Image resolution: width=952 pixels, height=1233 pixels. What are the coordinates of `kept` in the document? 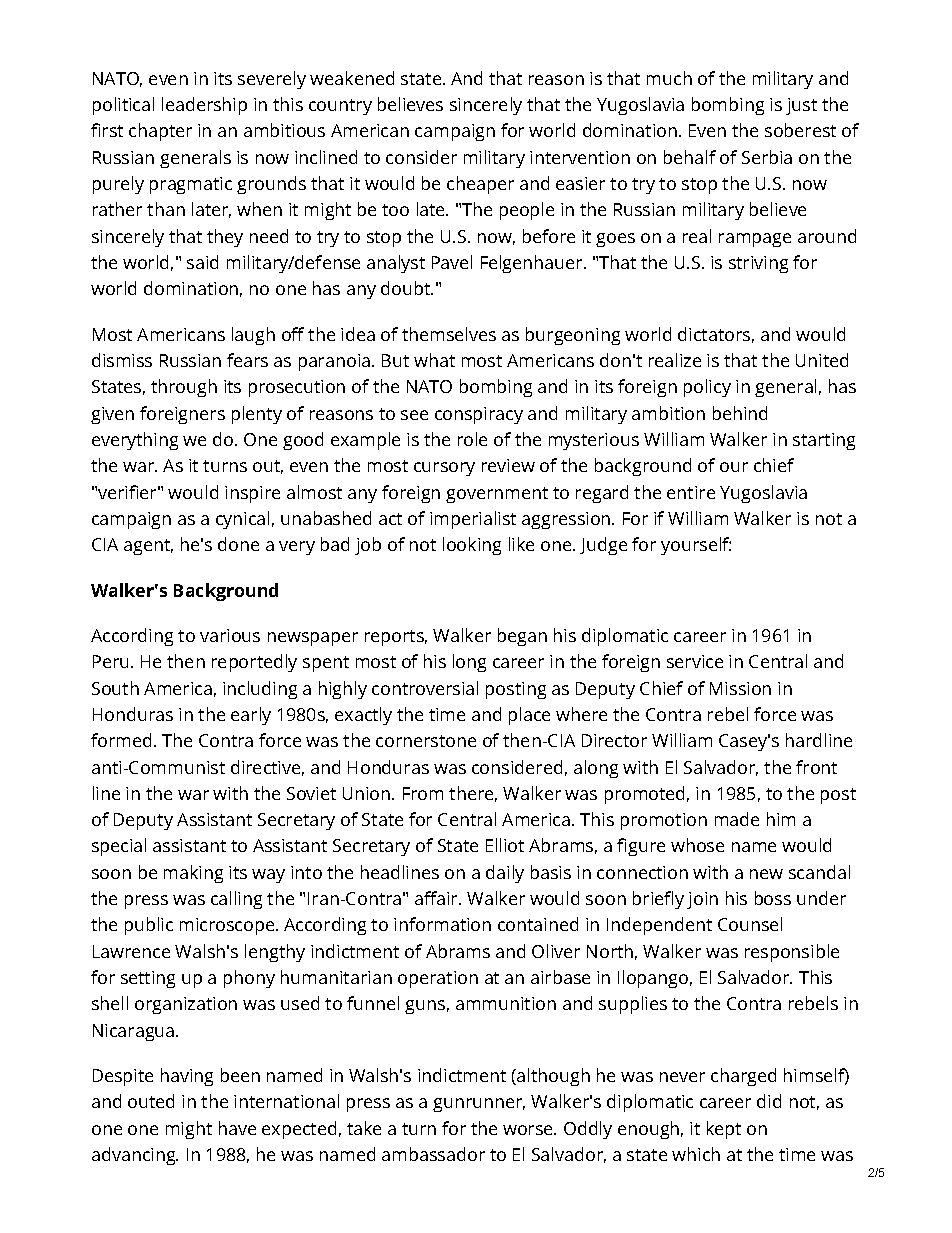 It's located at (724, 1130).
